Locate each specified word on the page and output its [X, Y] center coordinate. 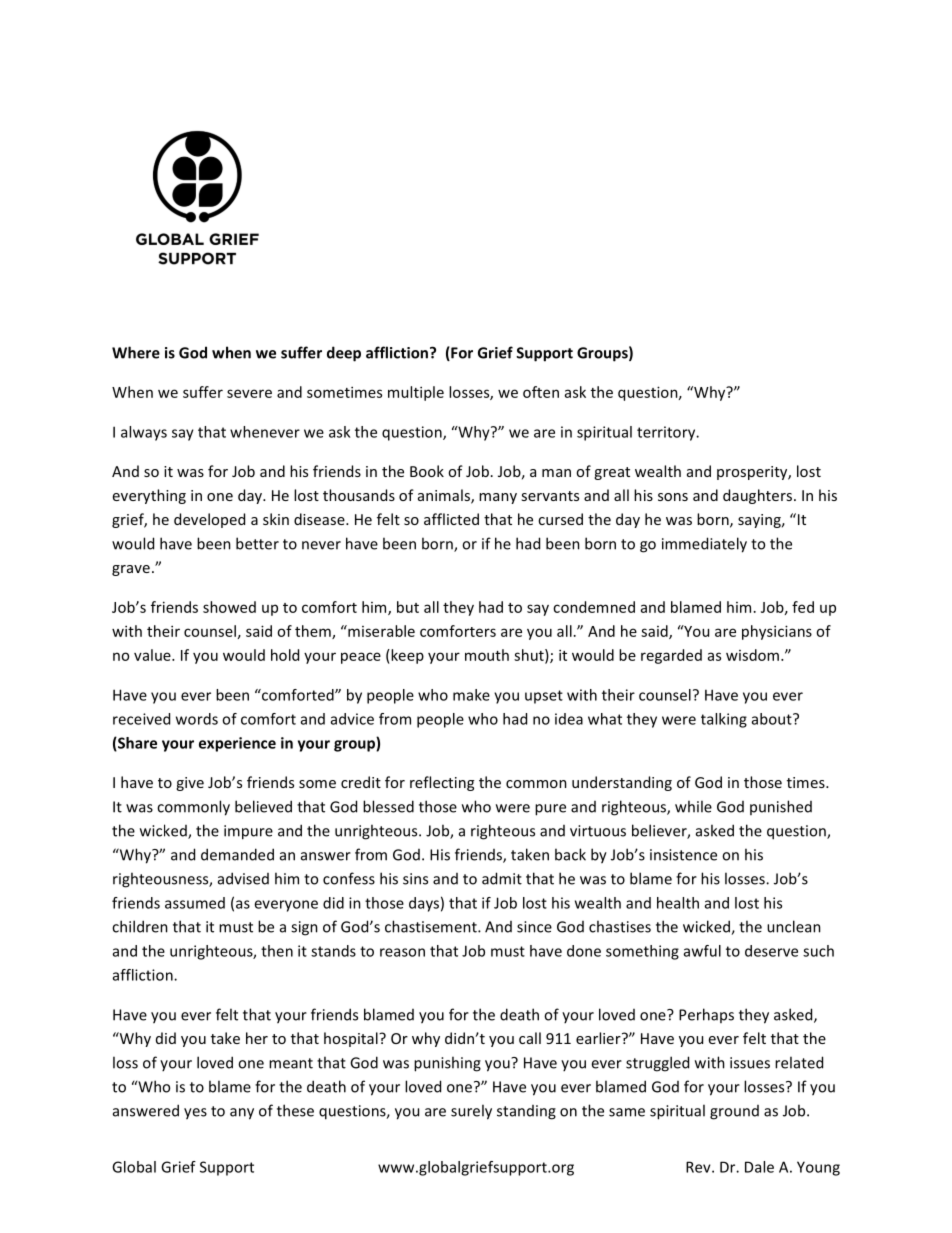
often [541, 392]
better [257, 543]
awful [702, 951]
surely [471, 1112]
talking [724, 720]
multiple [416, 393]
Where [136, 352]
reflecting [442, 783]
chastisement [432, 926]
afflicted [451, 519]
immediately [704, 545]
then [277, 951]
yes [195, 1114]
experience [237, 744]
